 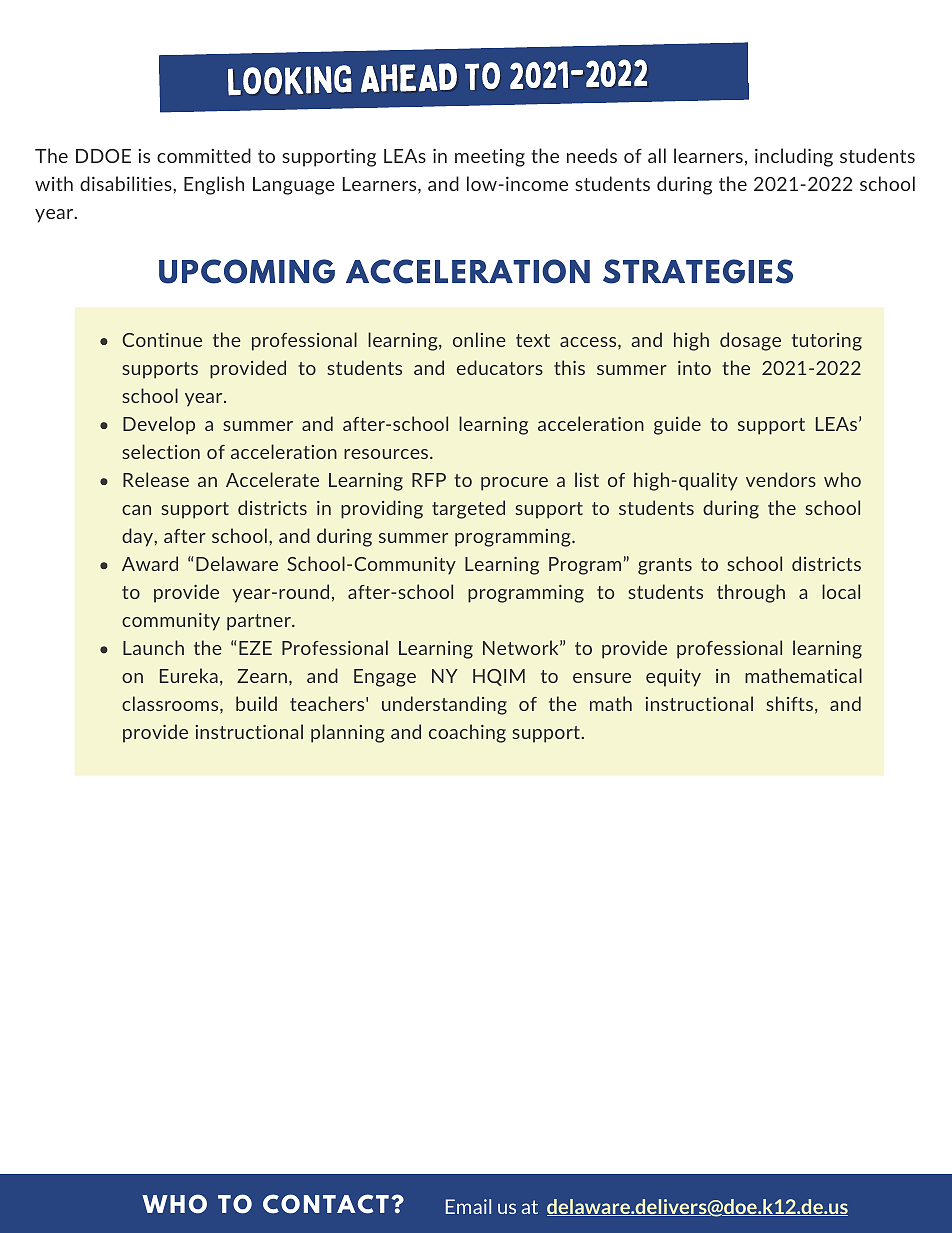 What do you see at coordinates (490, 158) in the screenshot?
I see `meeting` at bounding box center [490, 158].
